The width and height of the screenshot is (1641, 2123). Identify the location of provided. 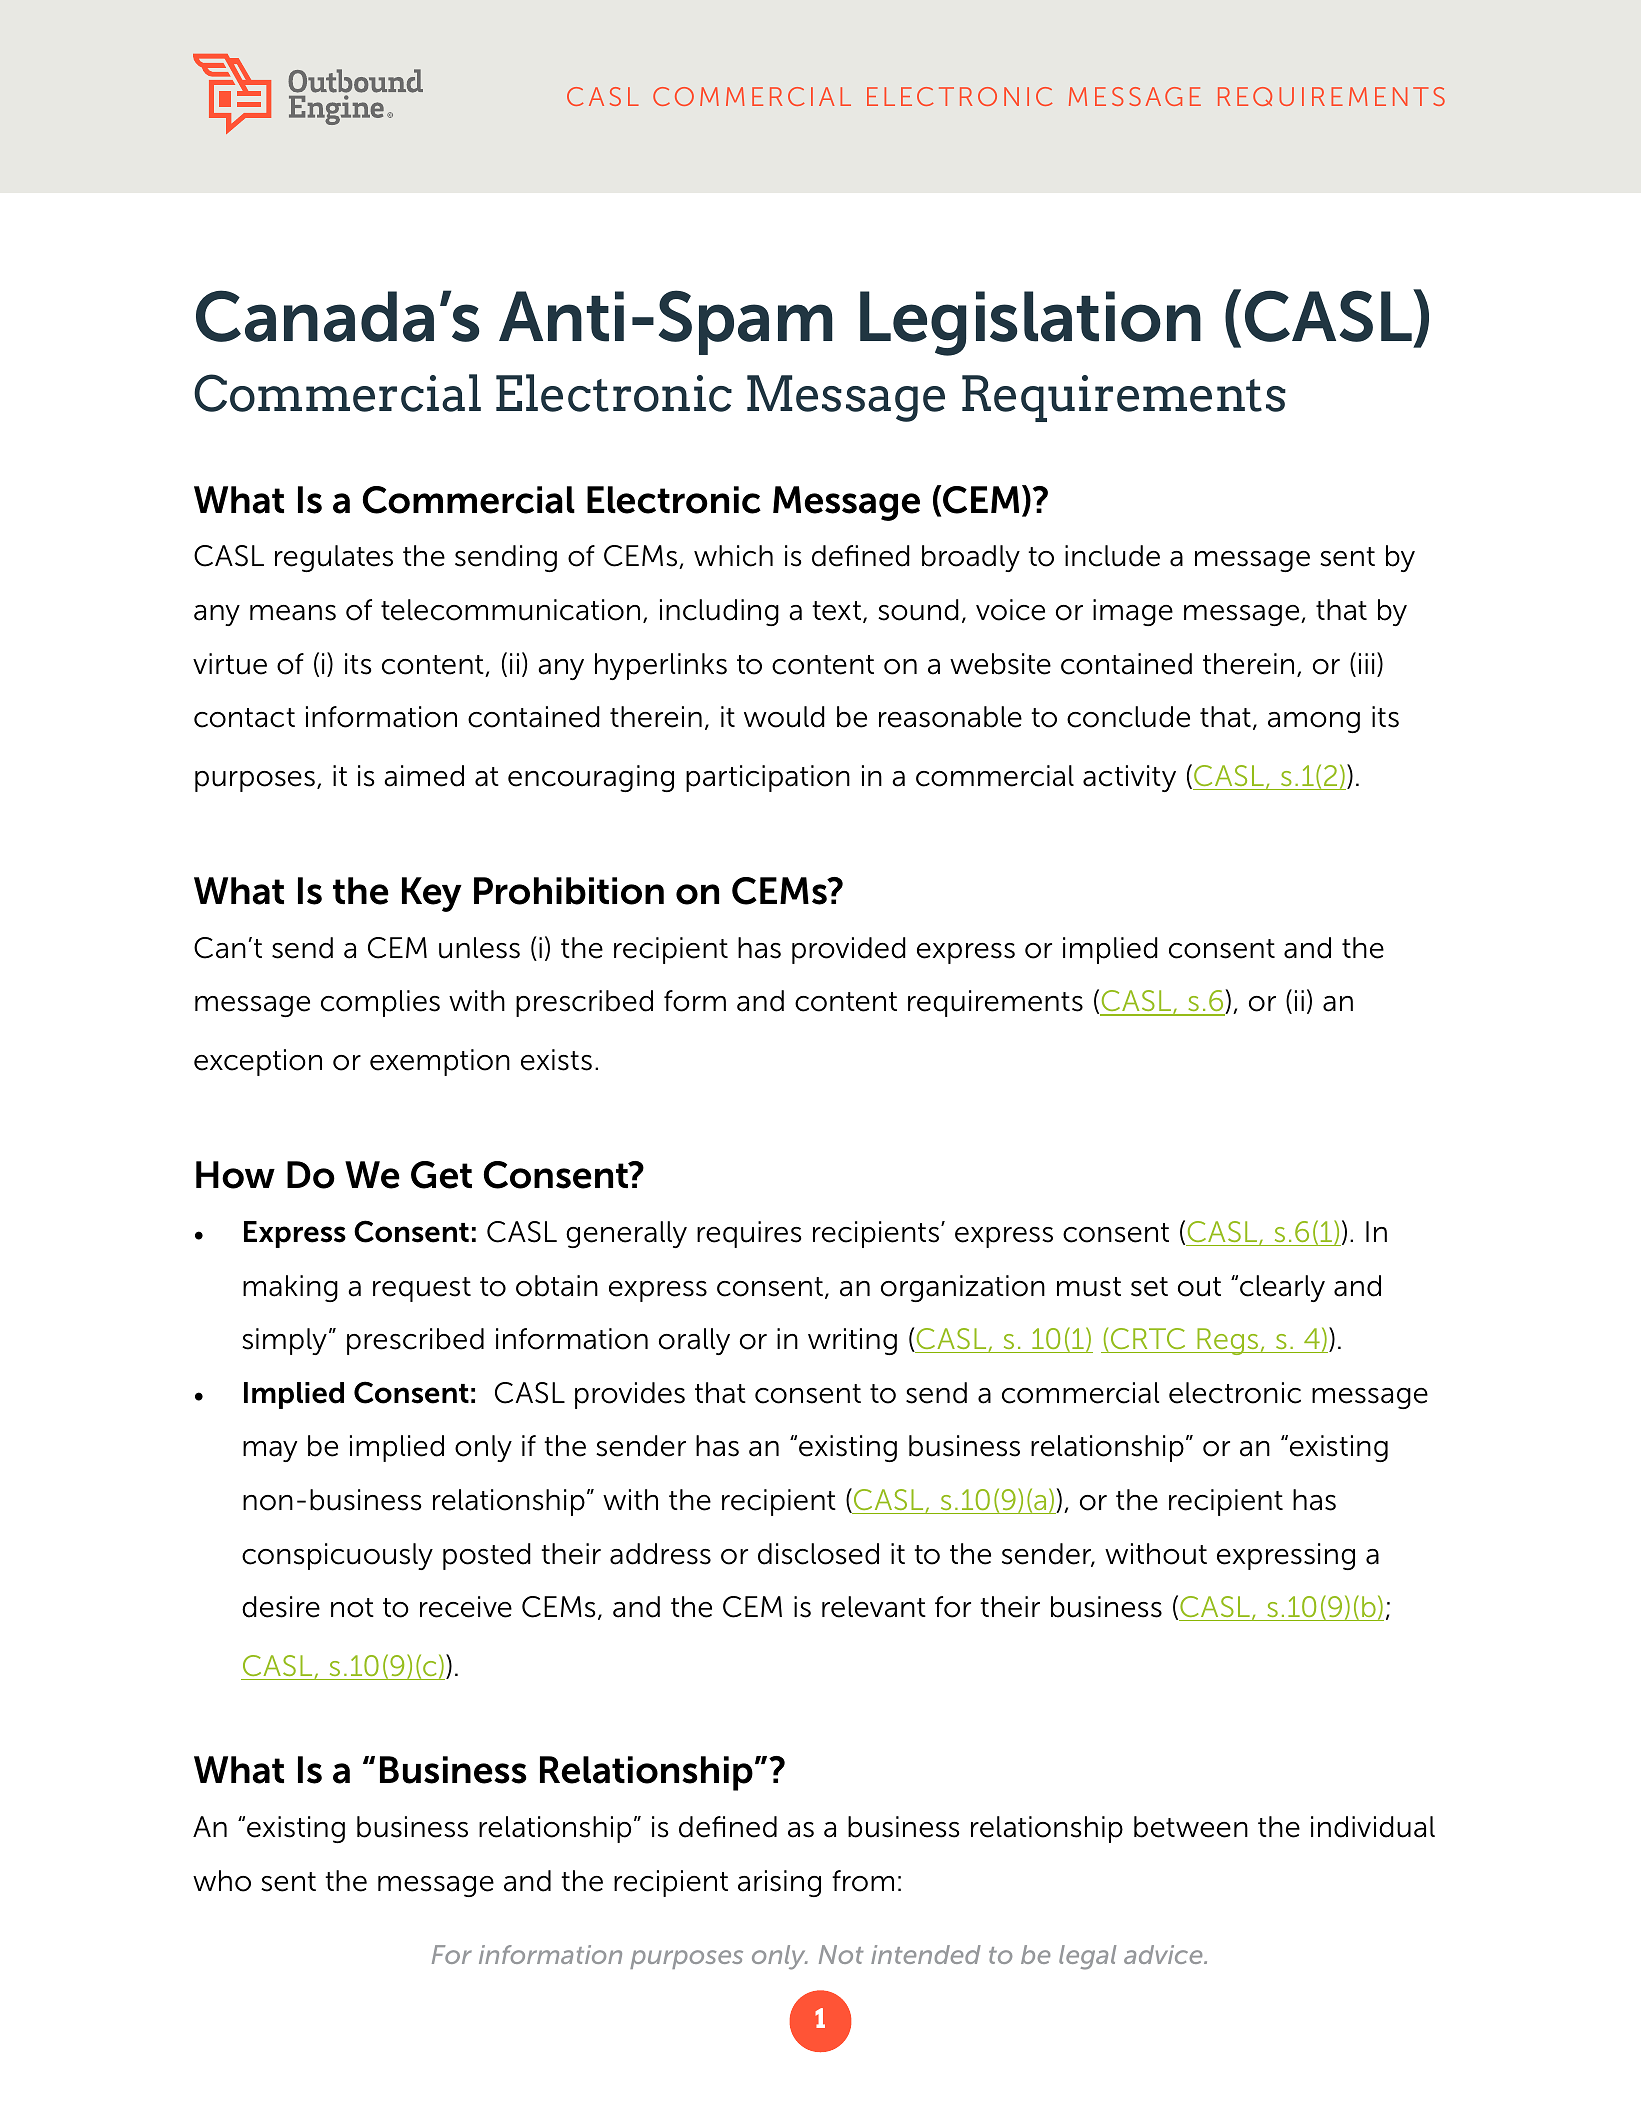
(849, 950).
